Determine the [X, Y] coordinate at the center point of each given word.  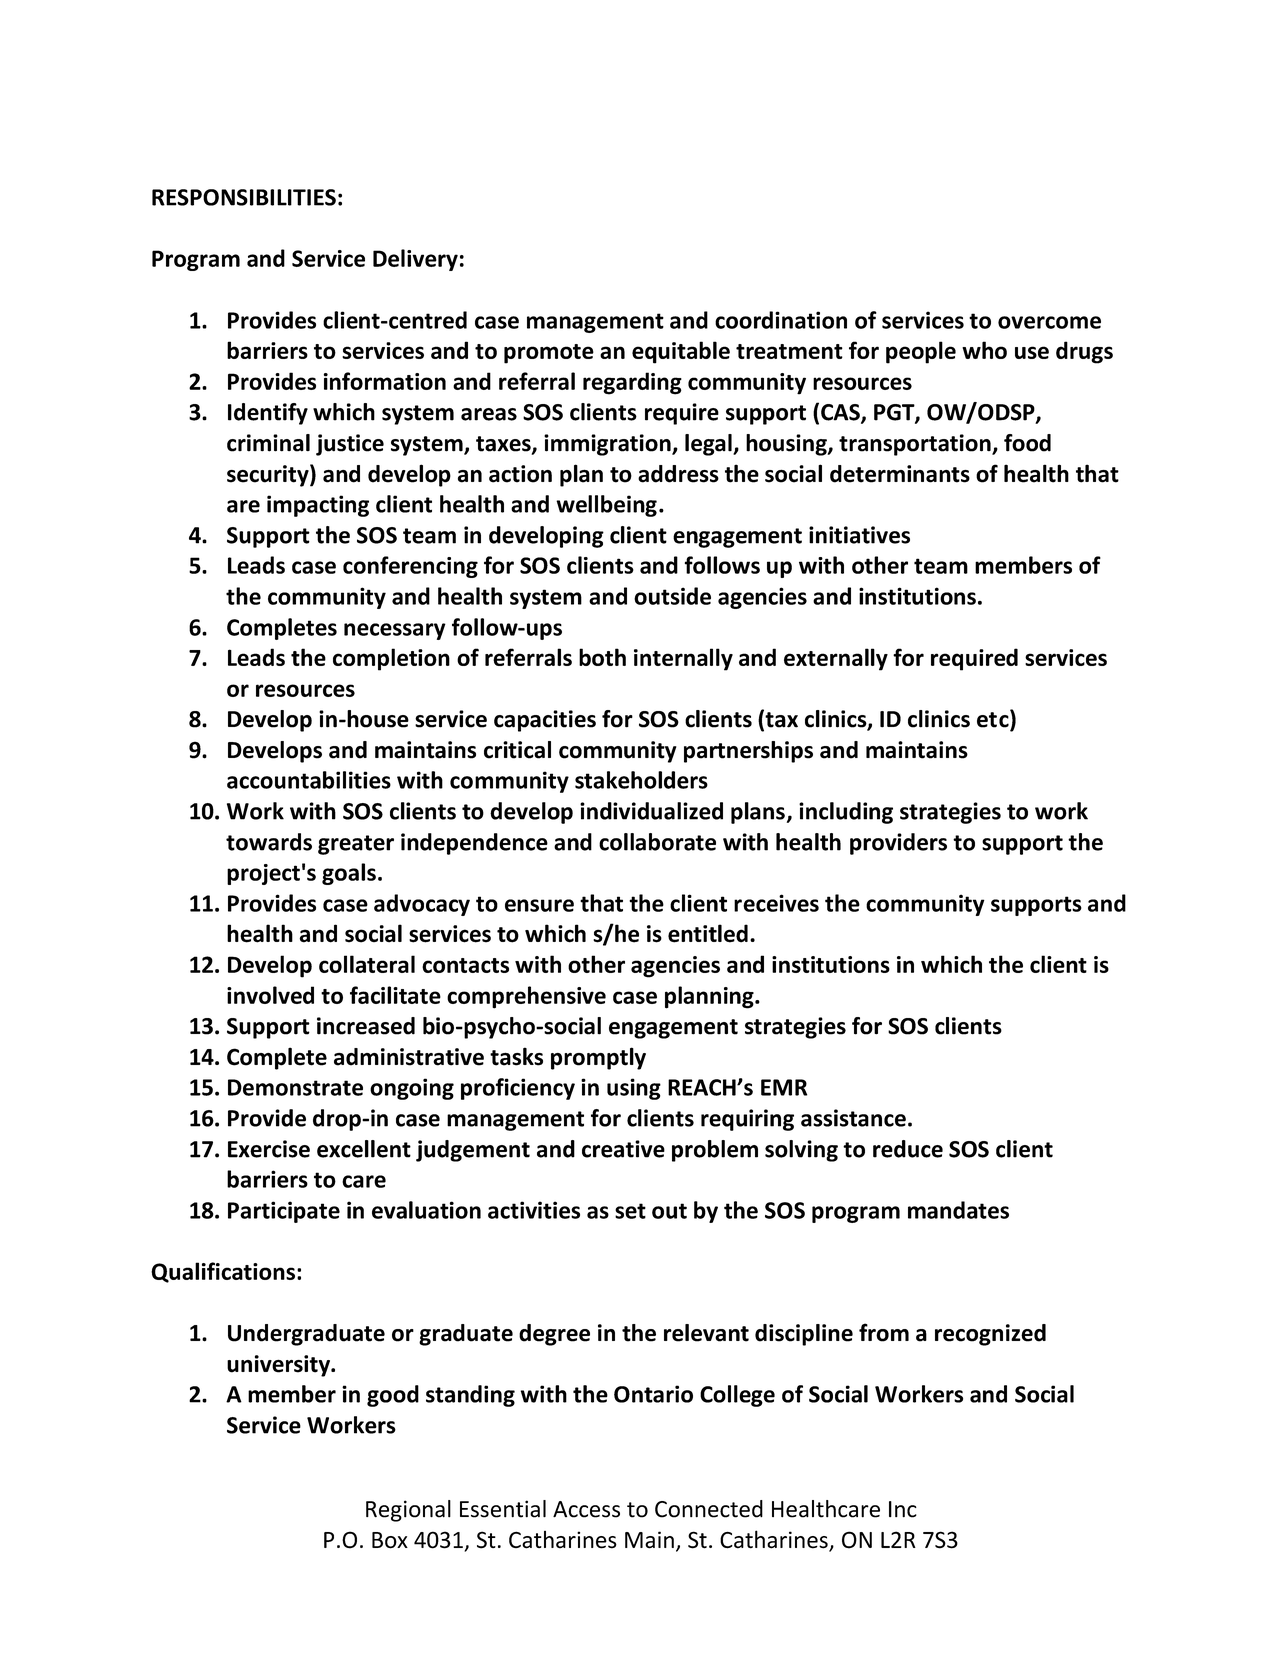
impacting [318, 506]
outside [672, 596]
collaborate [657, 842]
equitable [681, 352]
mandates [958, 1210]
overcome [1049, 322]
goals [349, 874]
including [846, 813]
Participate [284, 1212]
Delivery [415, 260]
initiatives [859, 535]
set [630, 1211]
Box [390, 1540]
